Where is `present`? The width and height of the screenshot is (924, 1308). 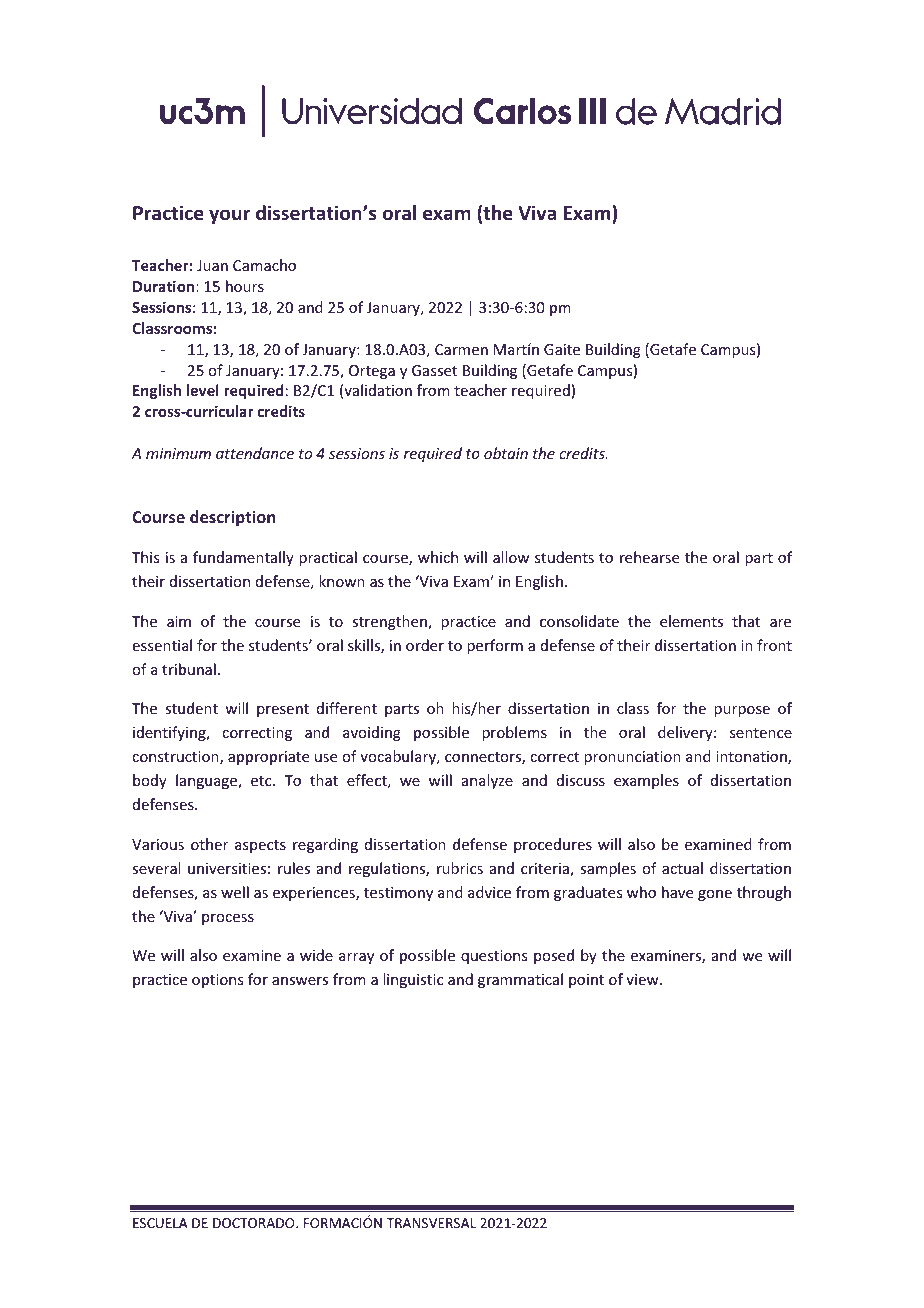 present is located at coordinates (283, 710).
